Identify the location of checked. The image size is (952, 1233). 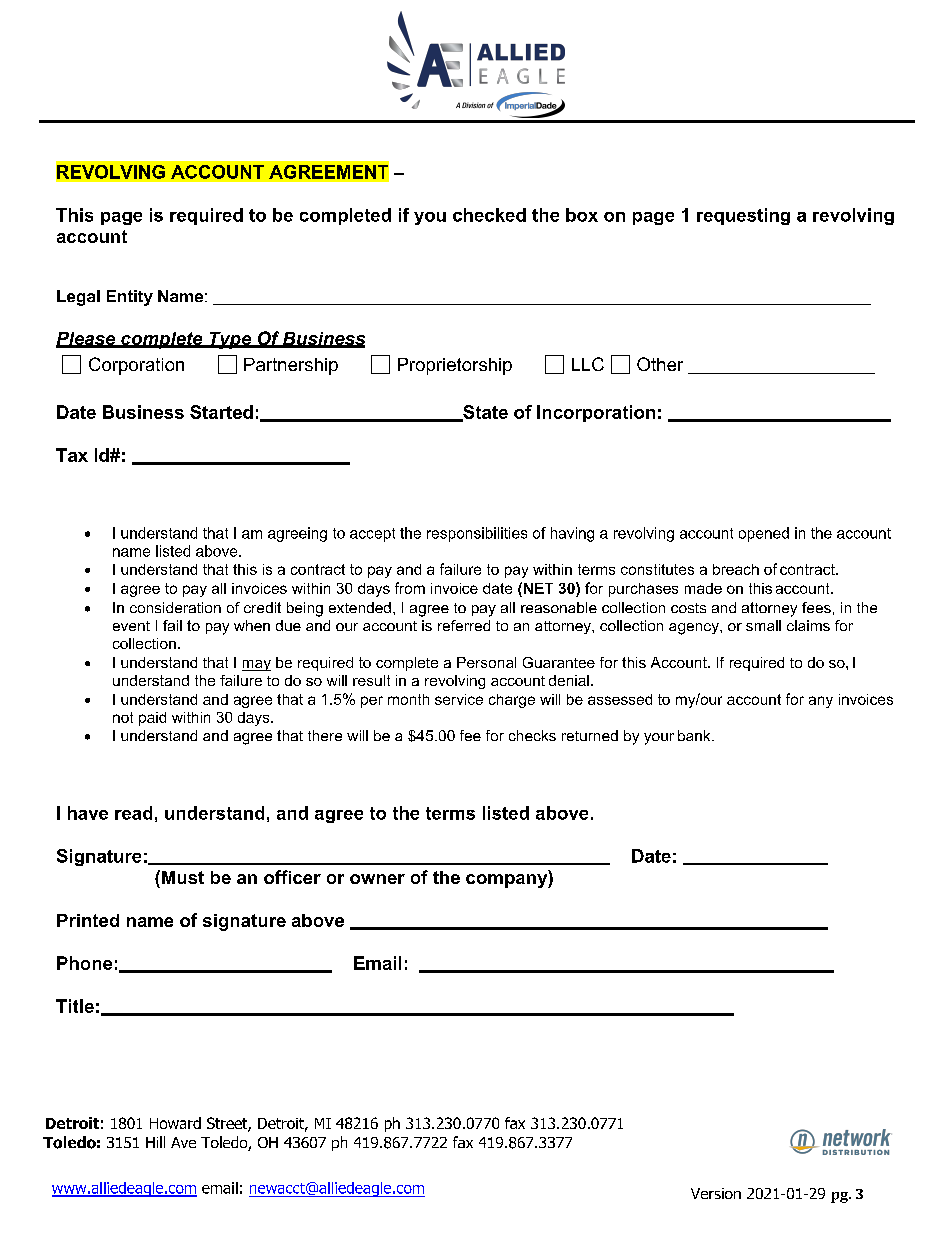
(489, 215).
